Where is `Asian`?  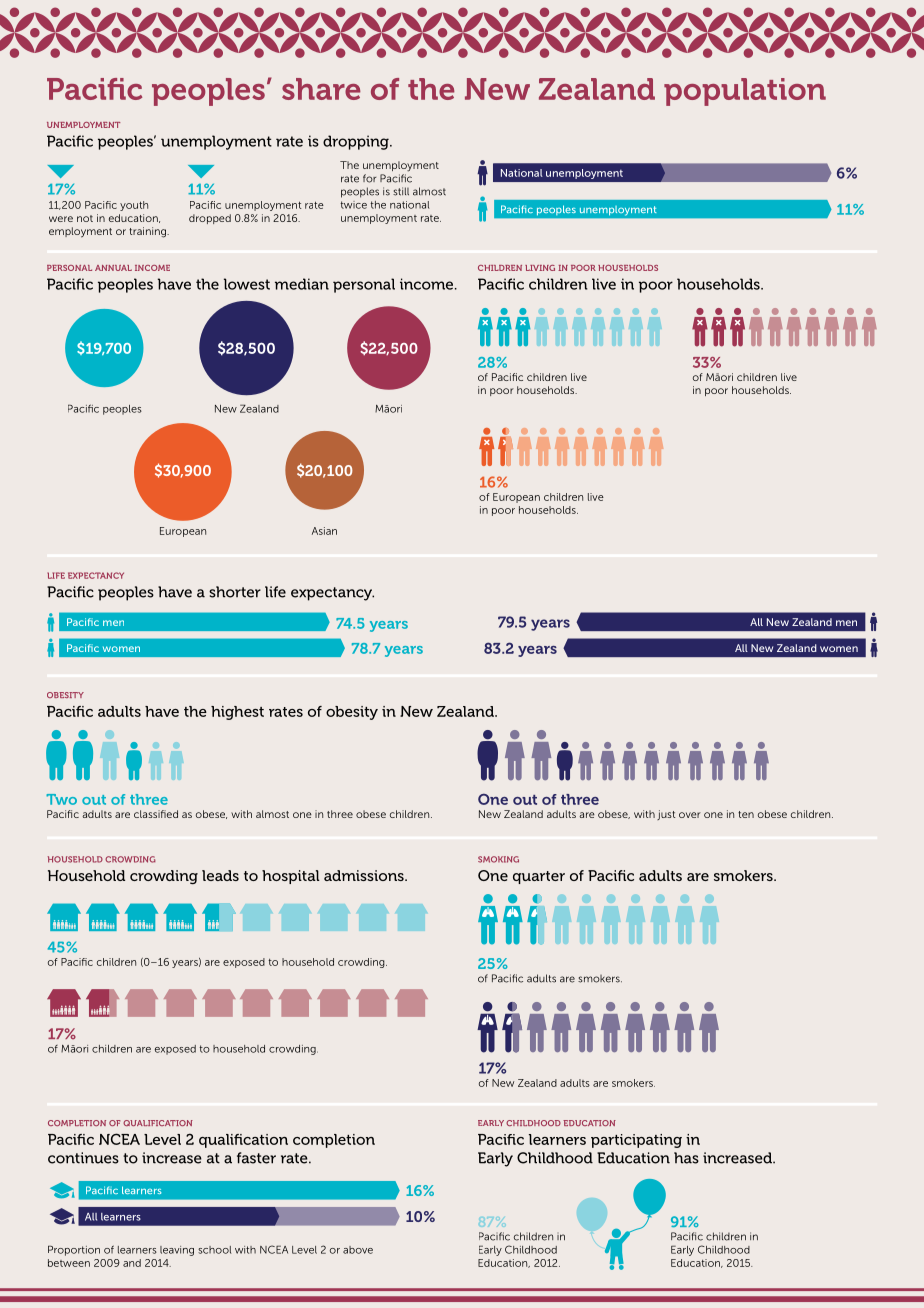
Asian is located at coordinates (324, 531).
